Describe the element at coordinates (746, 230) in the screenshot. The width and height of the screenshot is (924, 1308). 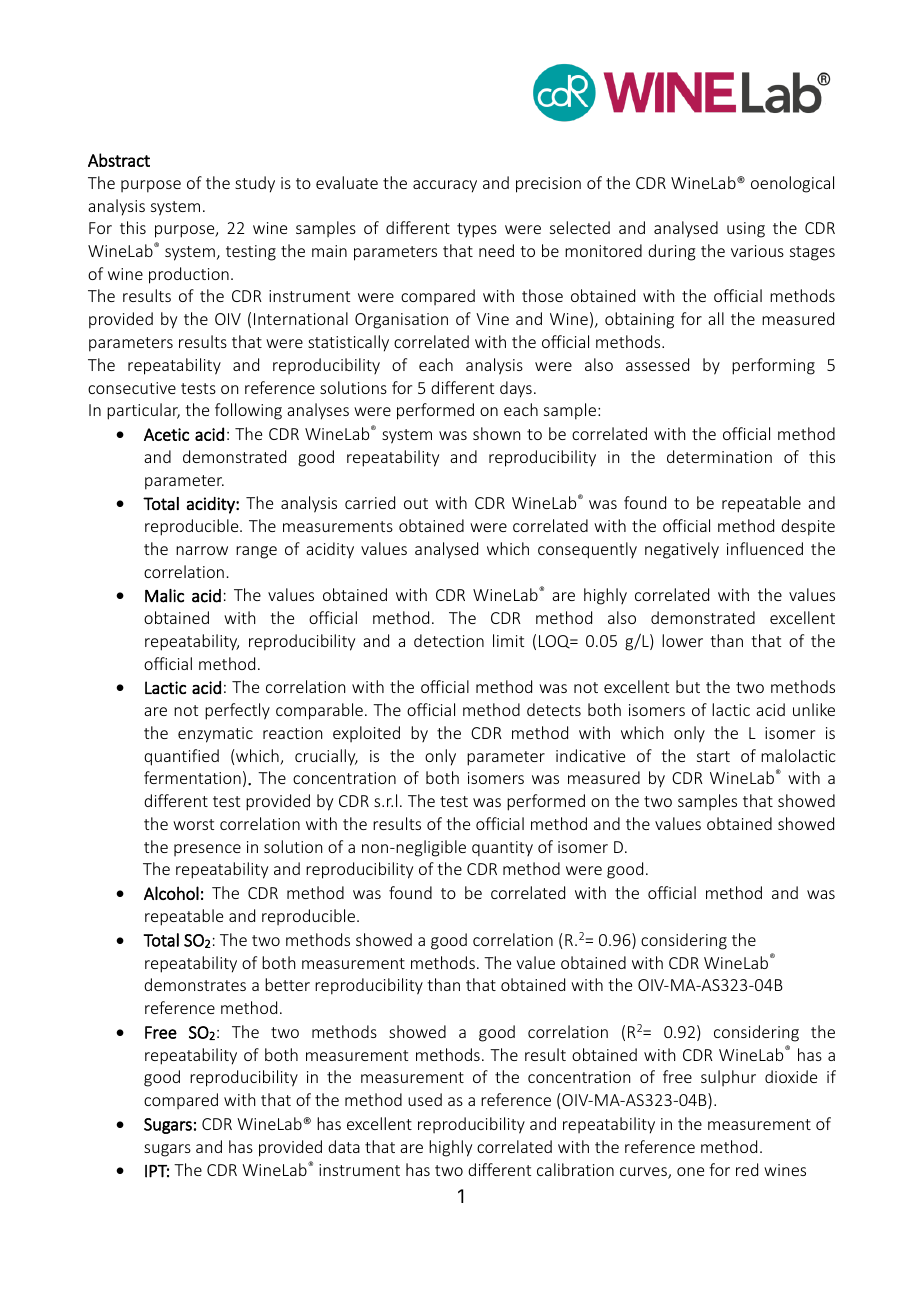
I see `using` at that location.
